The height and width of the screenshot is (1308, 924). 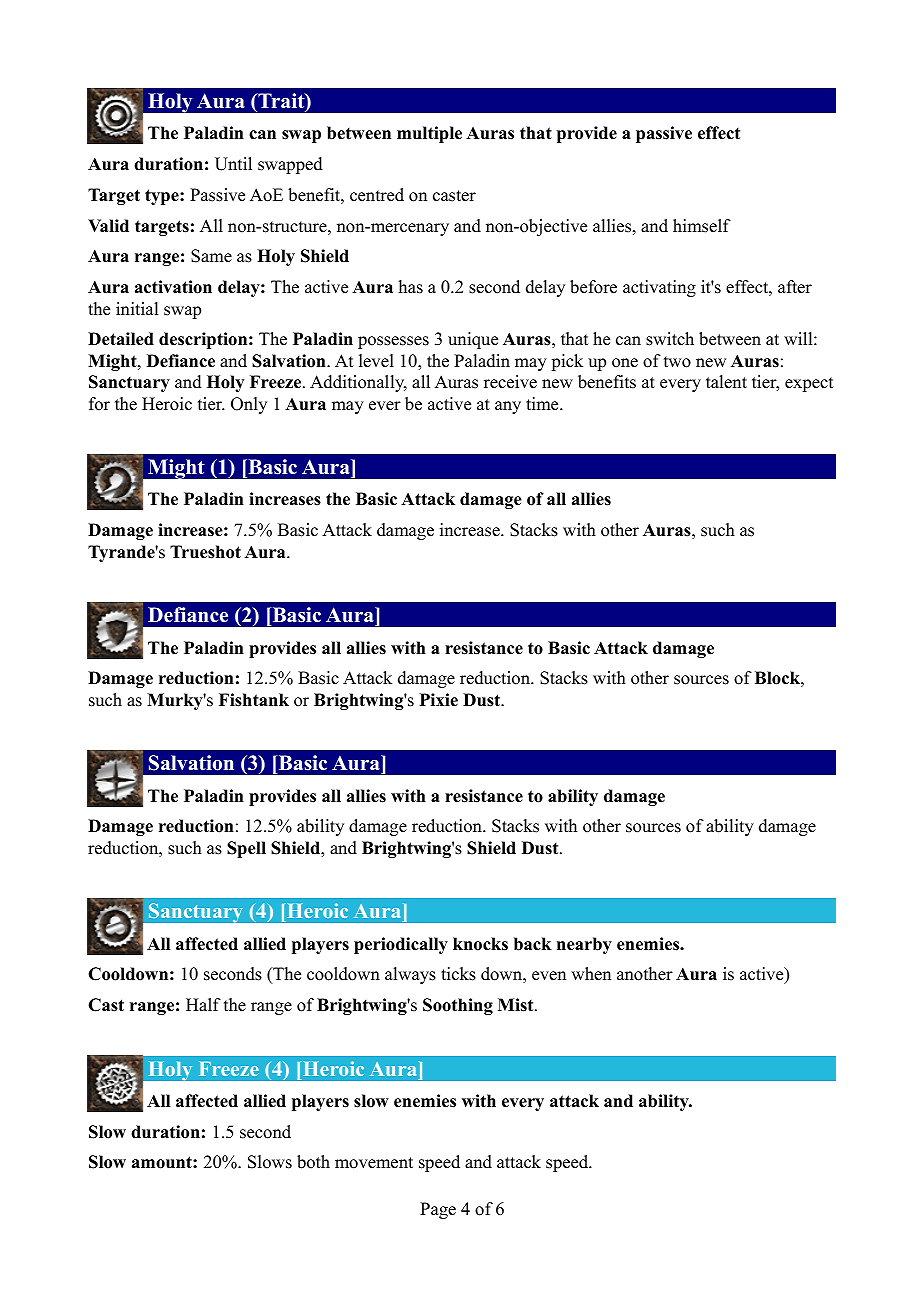 What do you see at coordinates (591, 974) in the screenshot?
I see `when` at bounding box center [591, 974].
